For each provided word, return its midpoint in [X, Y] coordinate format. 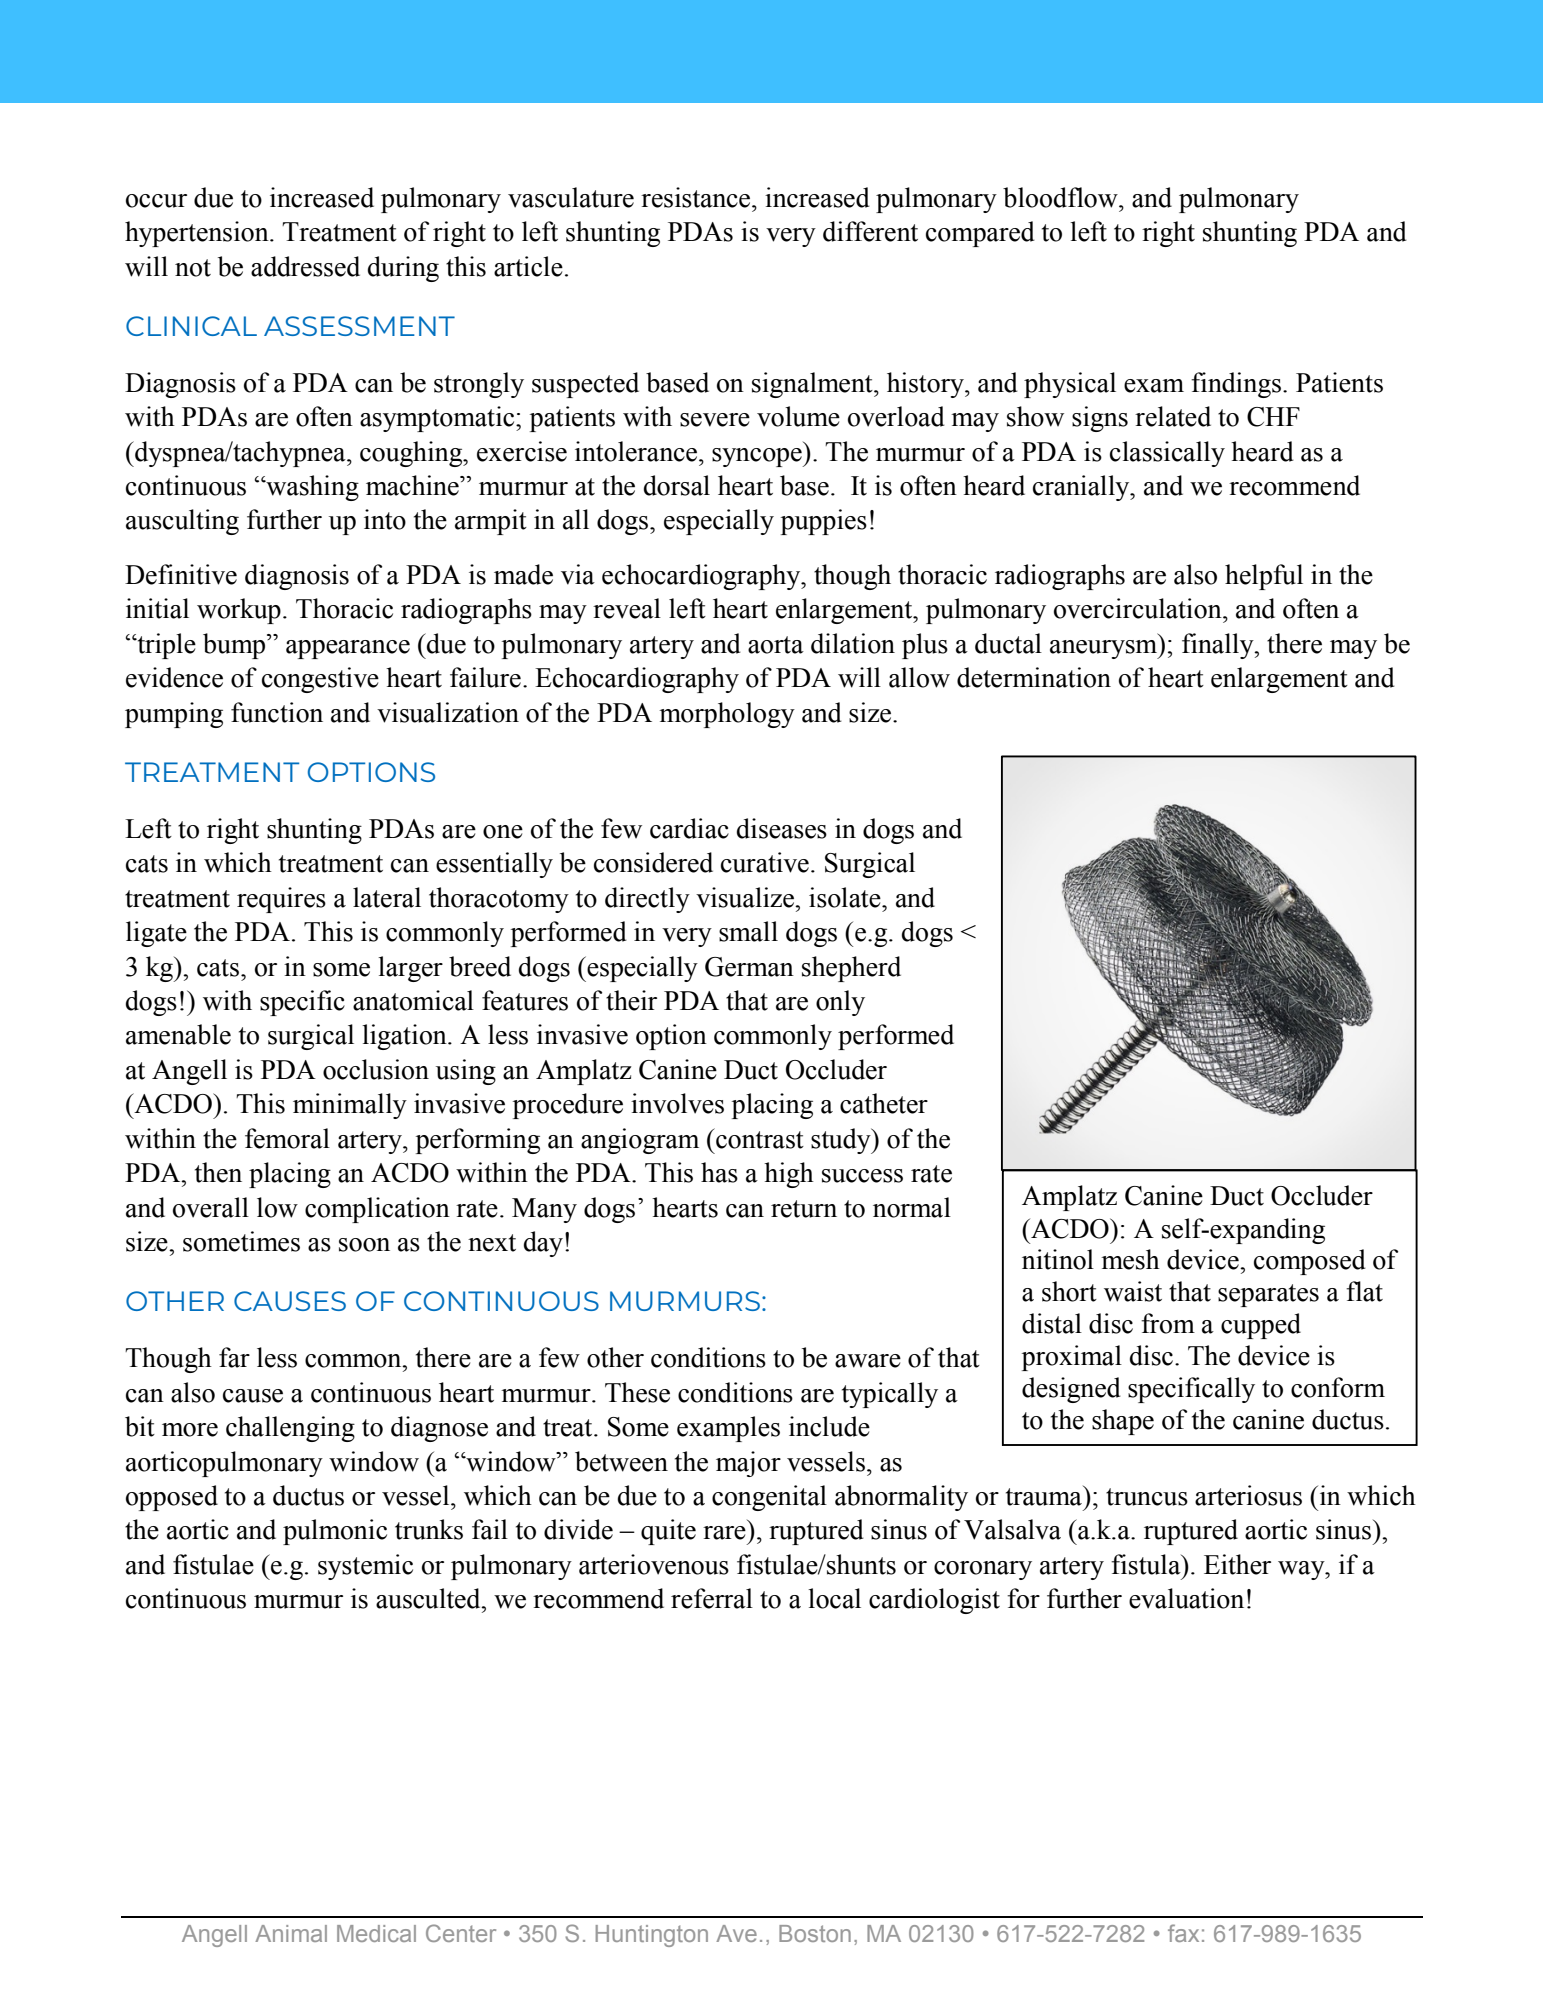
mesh [1130, 1259]
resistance [697, 197]
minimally [350, 1106]
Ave [736, 1933]
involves [677, 1103]
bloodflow [1061, 197]
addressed [305, 266]
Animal [291, 1933]
